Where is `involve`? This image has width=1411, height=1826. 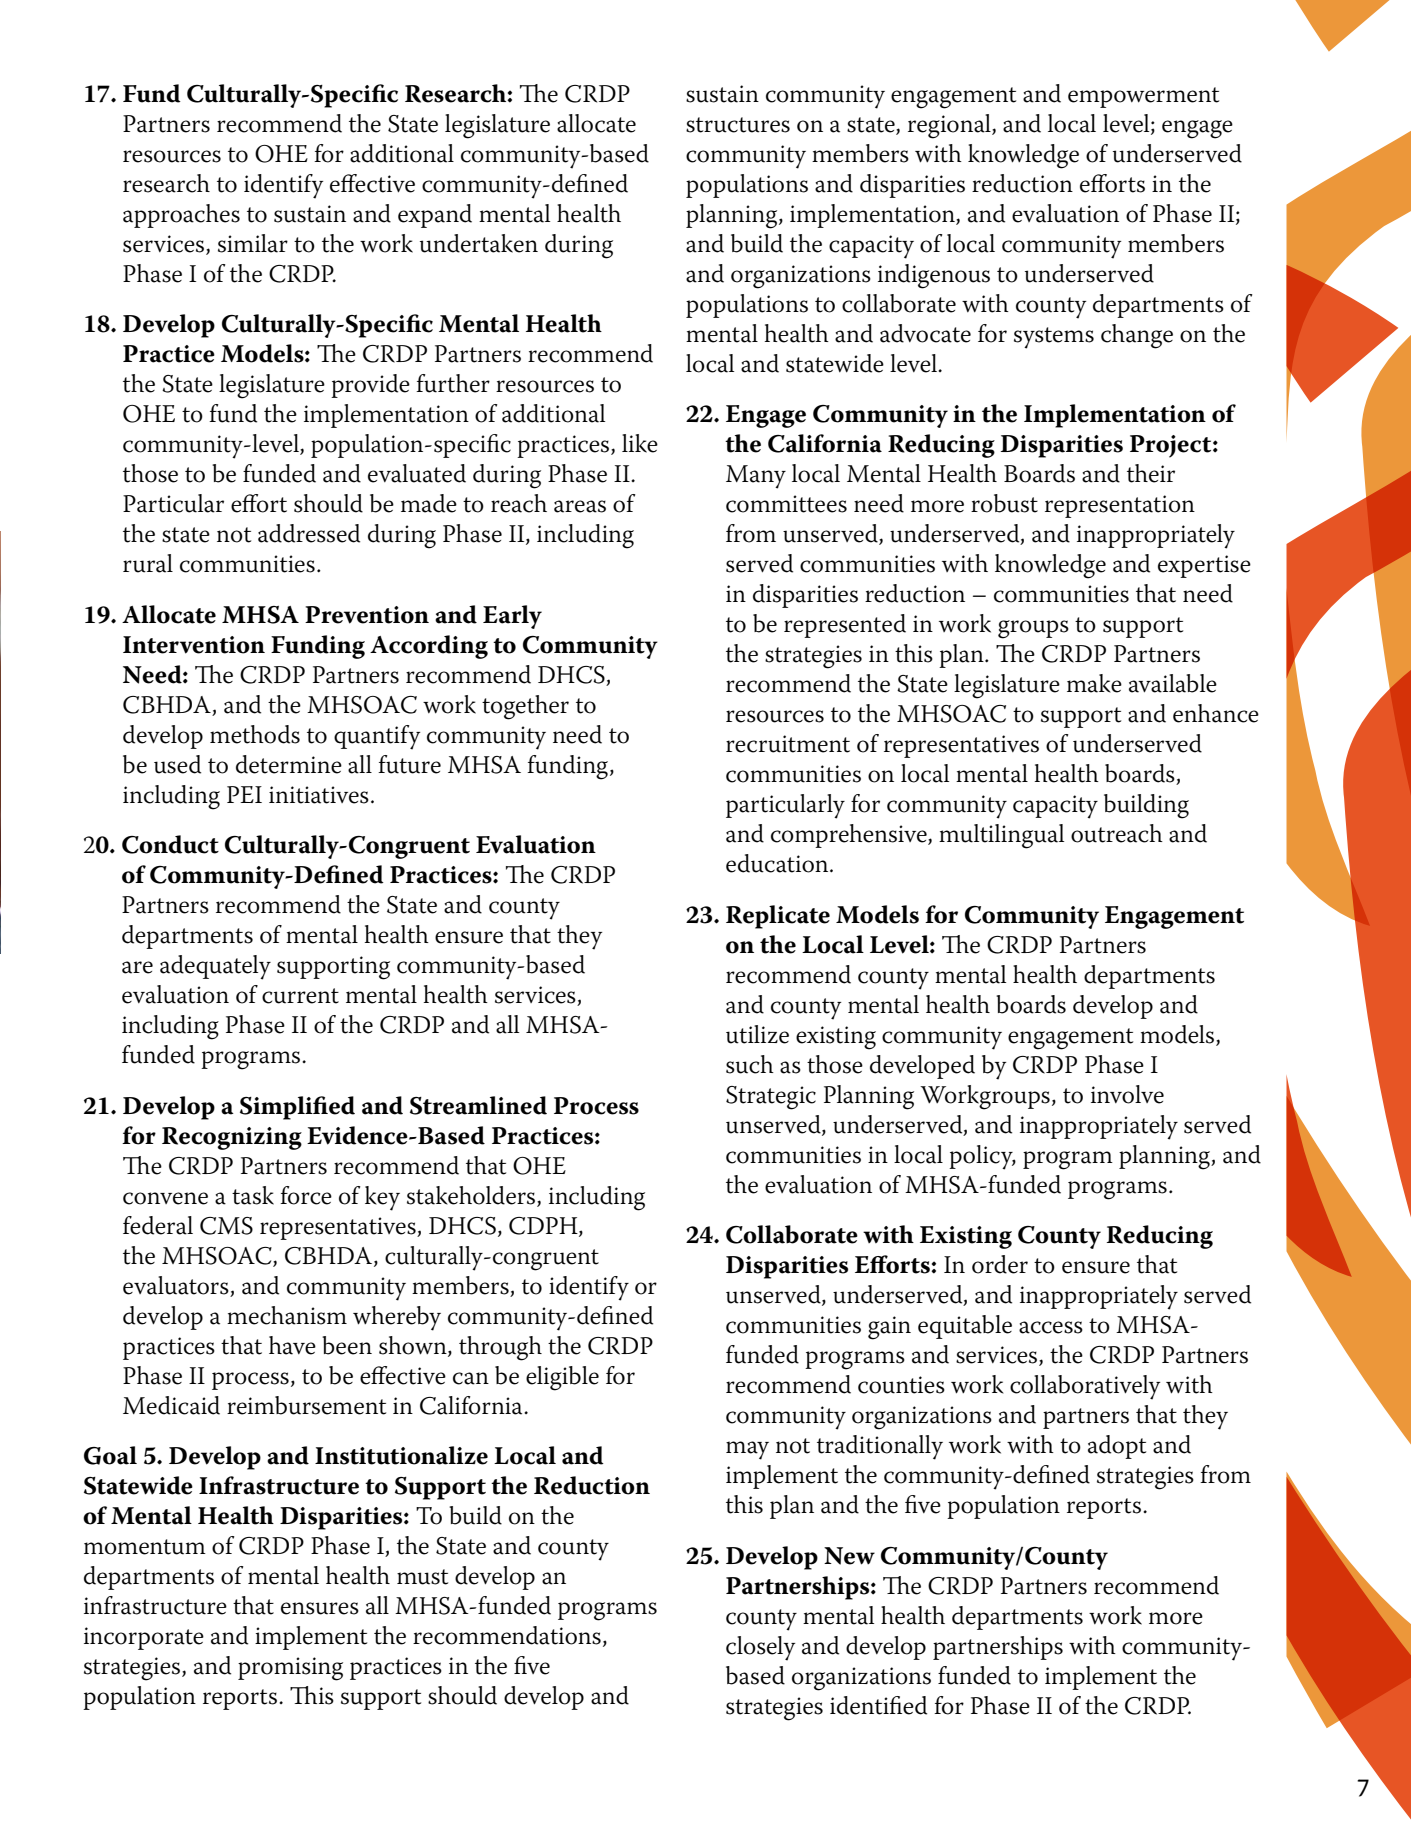
involve is located at coordinates (1127, 1094).
